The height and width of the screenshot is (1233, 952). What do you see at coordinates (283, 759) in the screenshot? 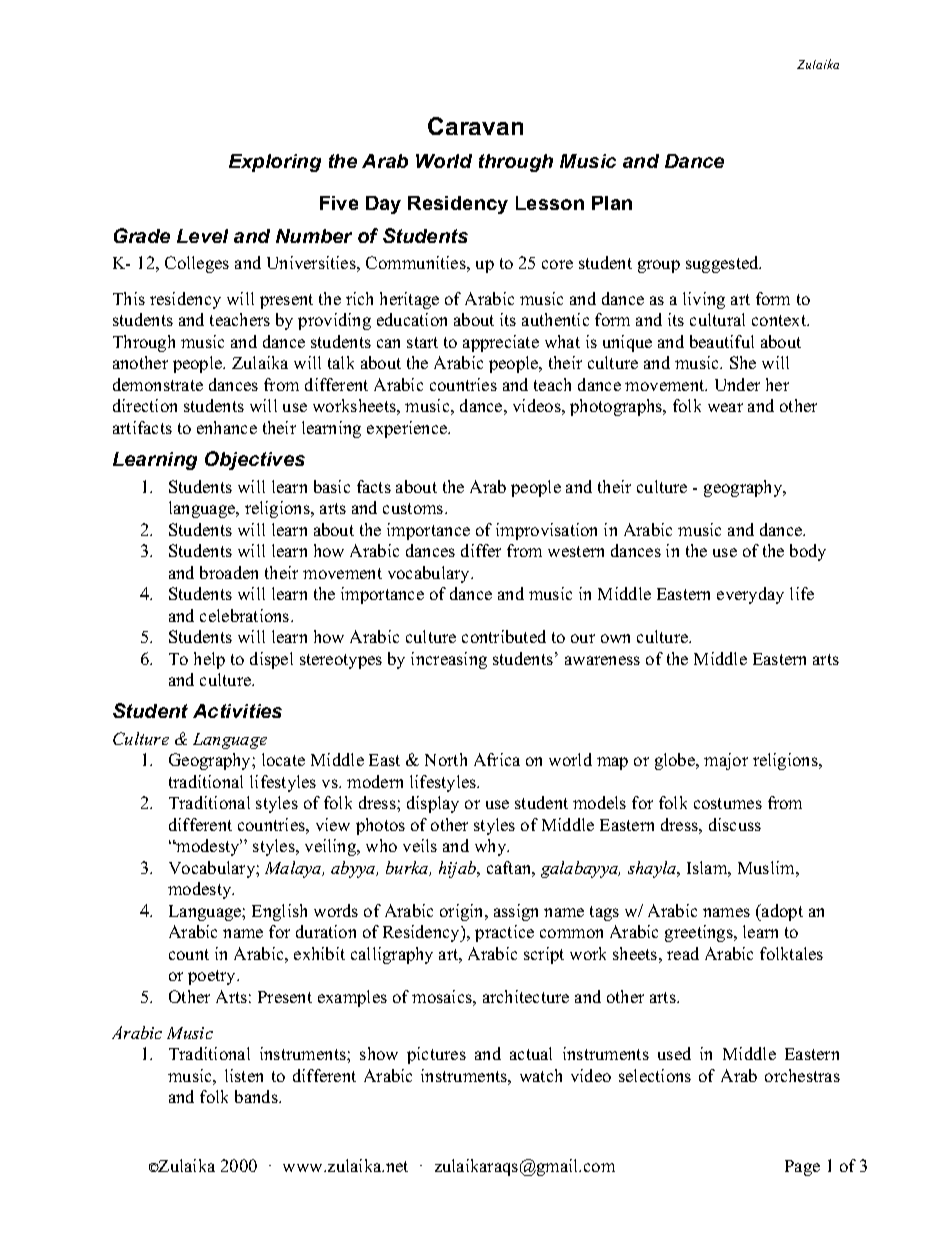
I see `locate` at bounding box center [283, 759].
